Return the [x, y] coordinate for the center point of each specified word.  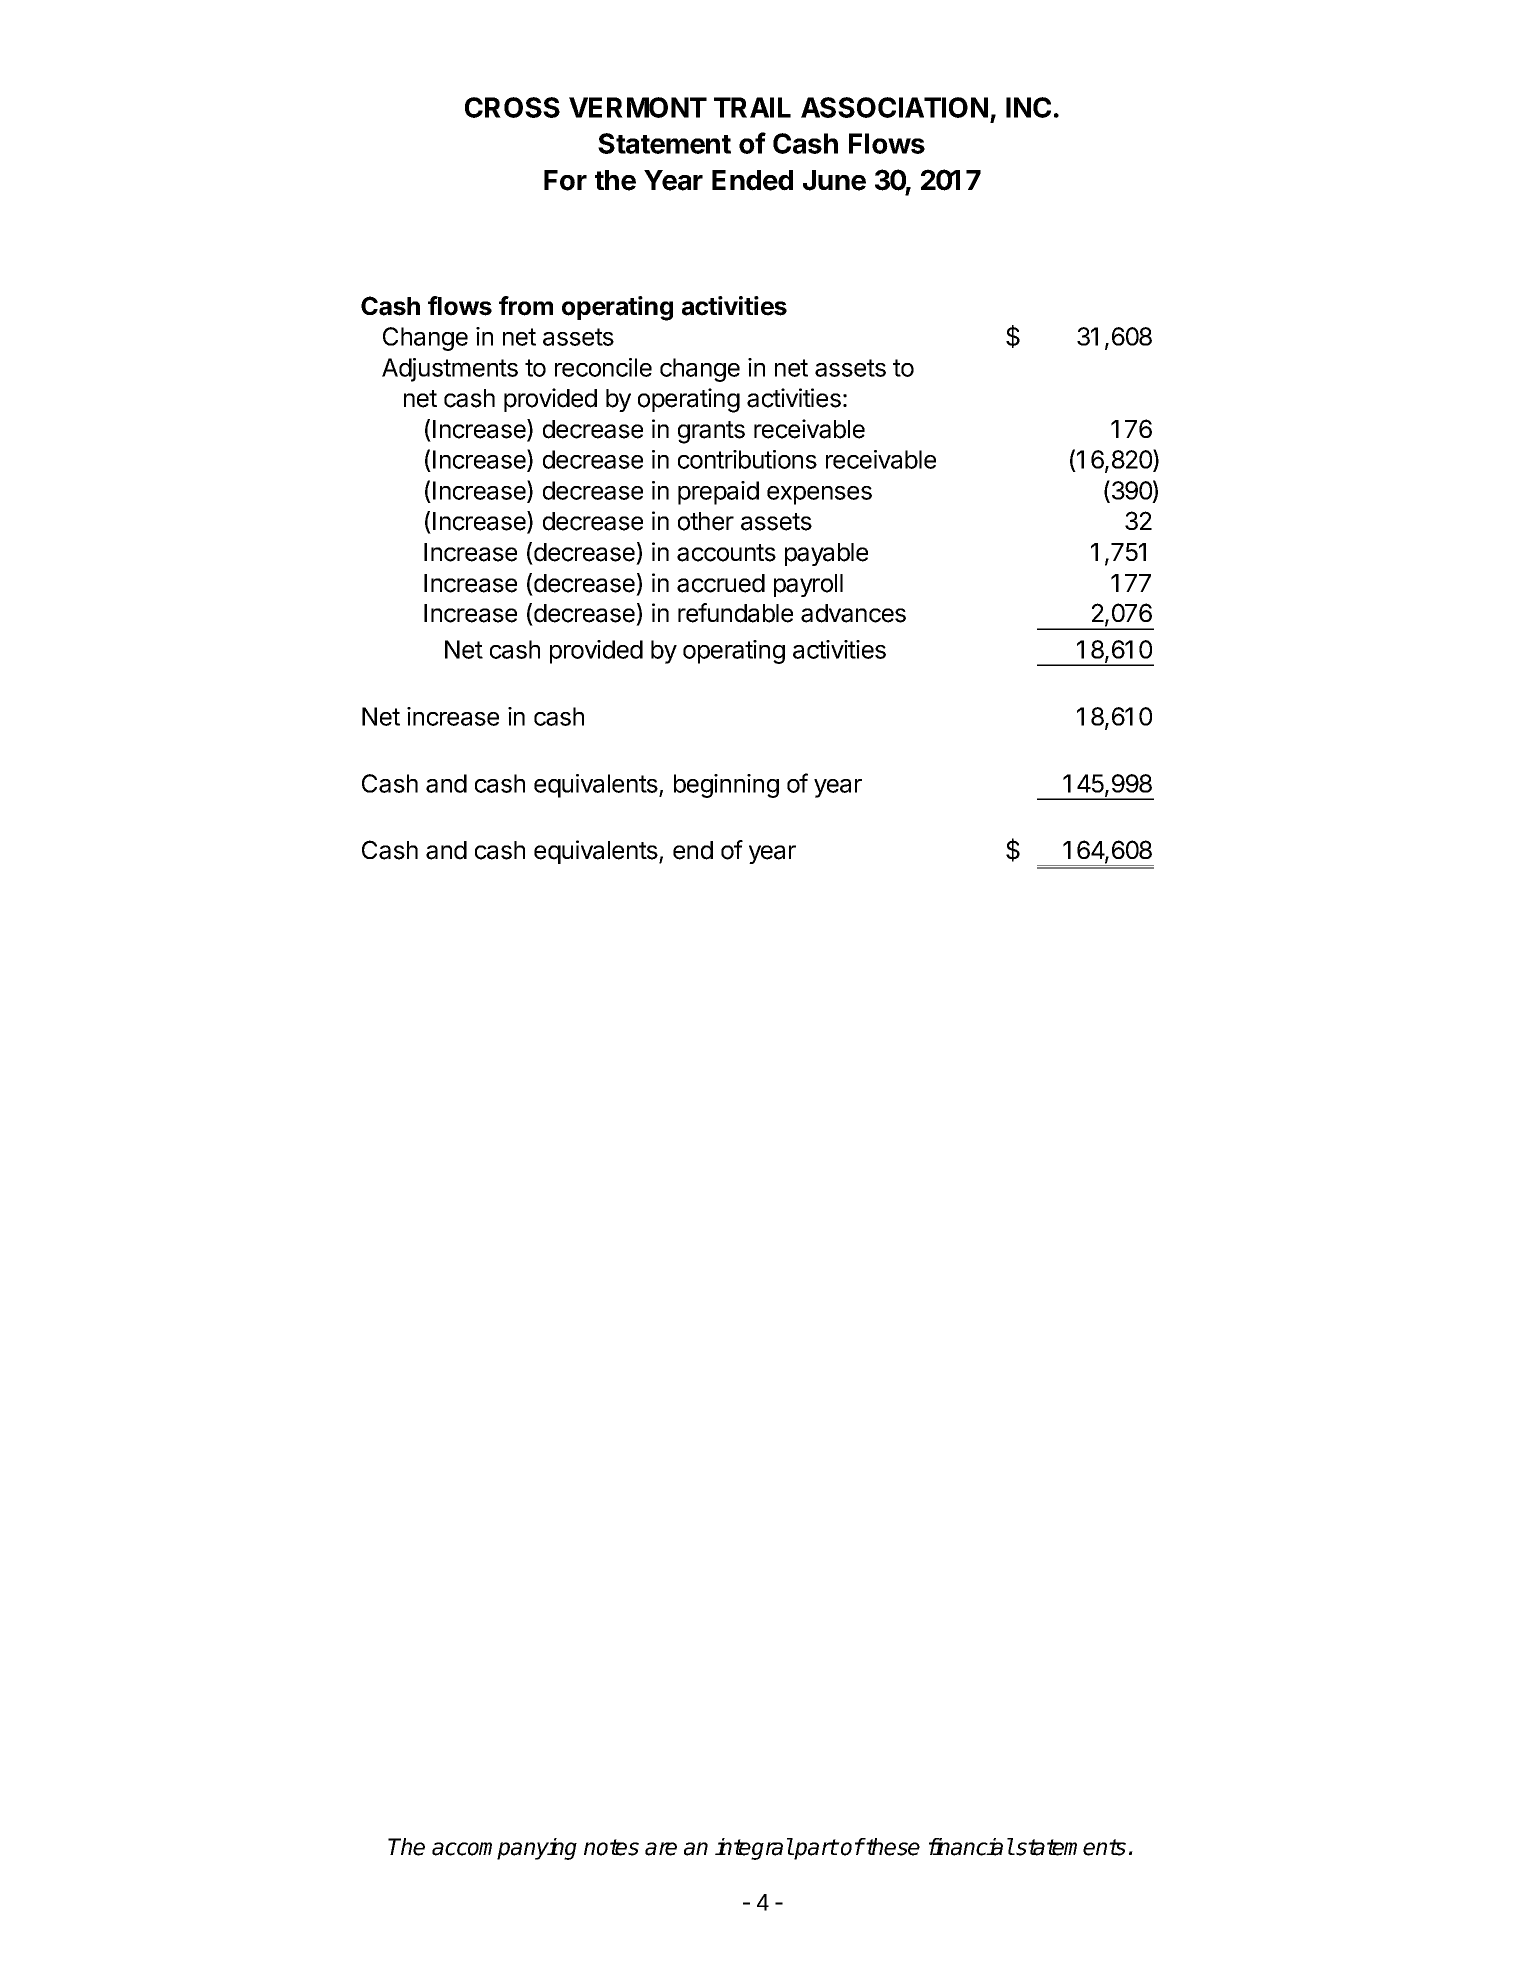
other [706, 521]
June [834, 180]
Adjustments [450, 370]
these [892, 1847]
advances [853, 613]
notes [611, 1847]
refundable [735, 613]
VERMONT [638, 107]
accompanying [504, 1849]
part [815, 1849]
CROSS [512, 107]
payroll [808, 585]
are [661, 1849]
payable [826, 554]
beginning [726, 786]
